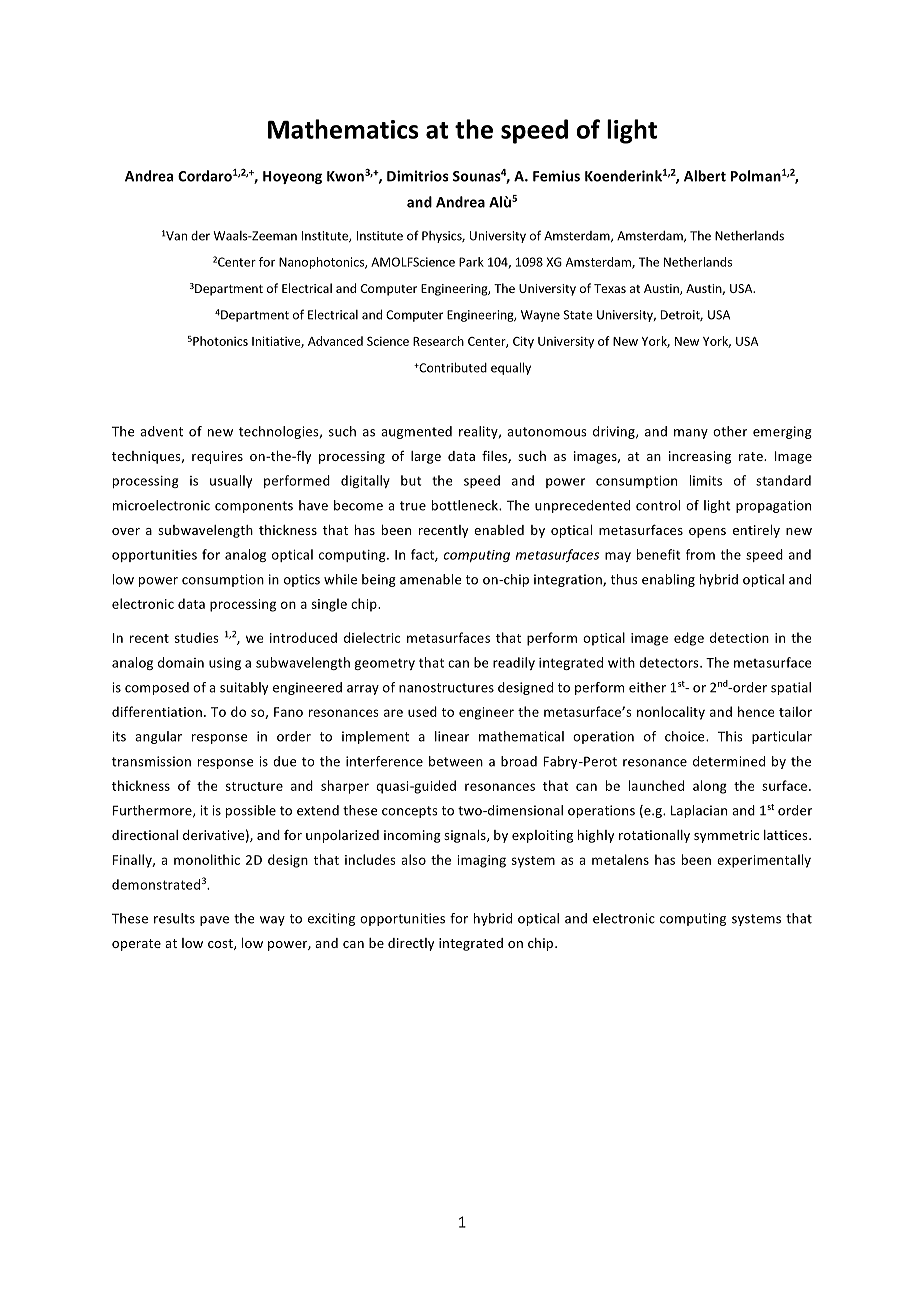  I want to click on using, so click(225, 664).
